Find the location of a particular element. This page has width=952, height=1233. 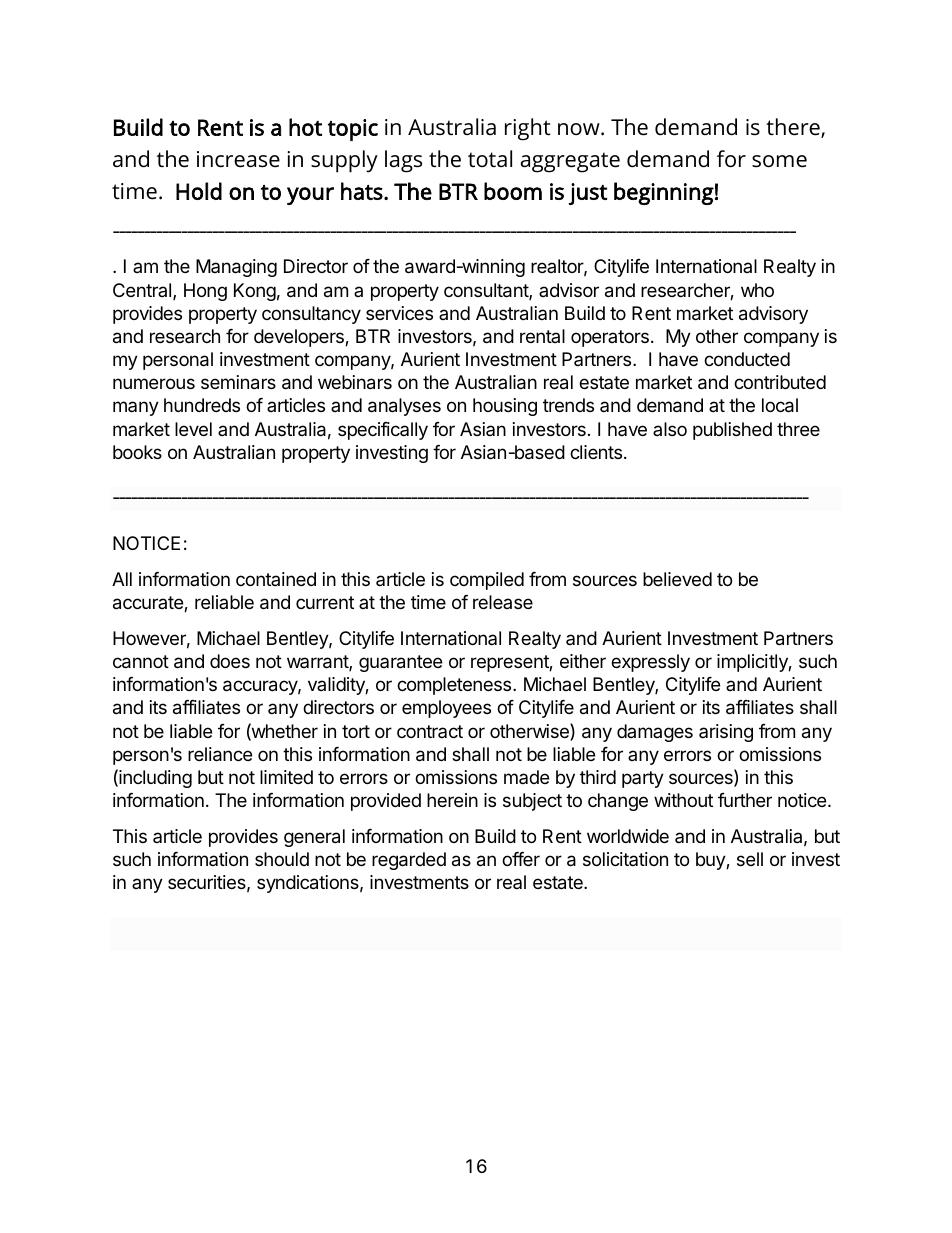

conducted is located at coordinates (747, 359).
